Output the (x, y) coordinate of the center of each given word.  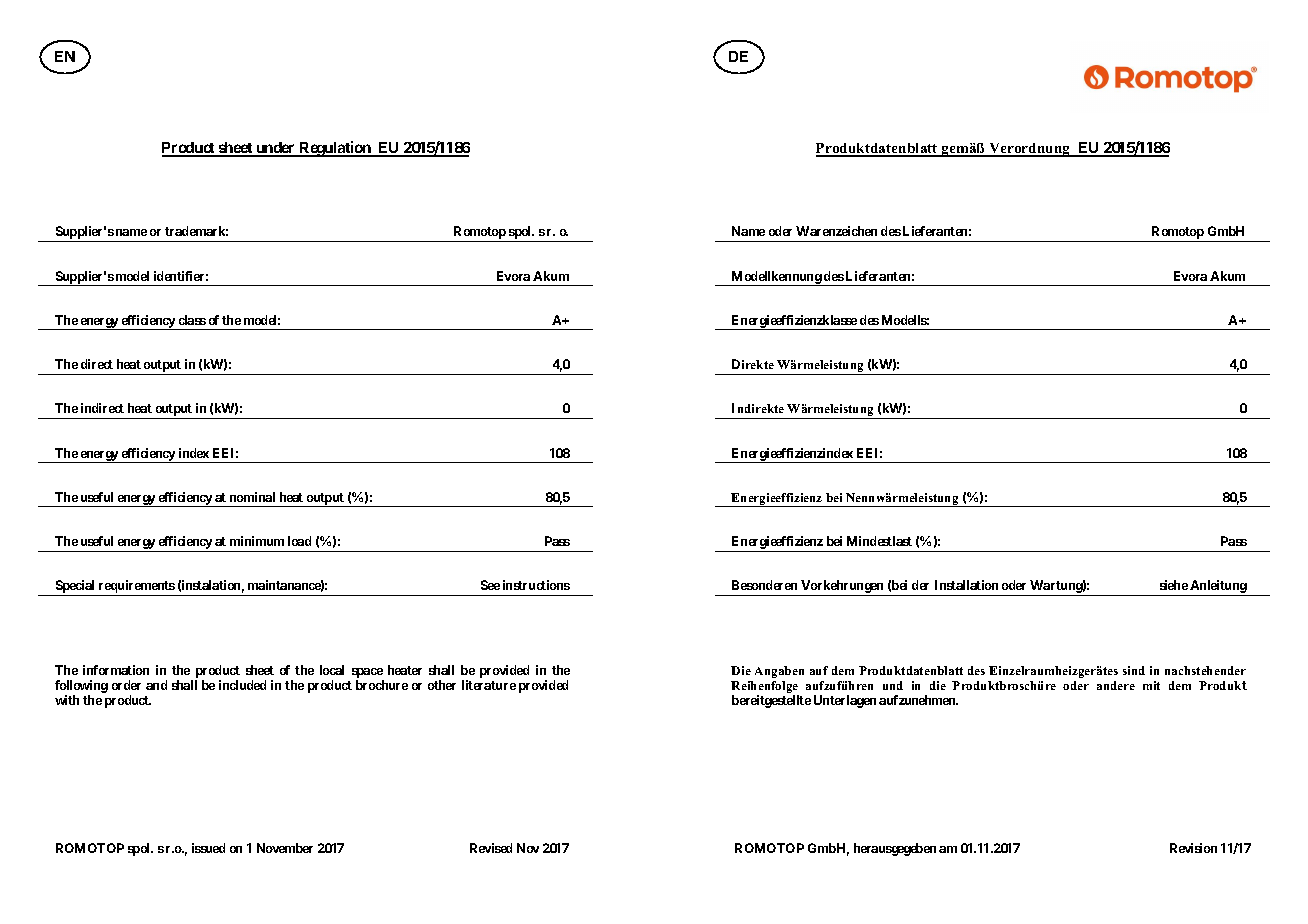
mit (1151, 685)
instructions (536, 585)
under (276, 149)
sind (1134, 670)
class (192, 320)
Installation (966, 585)
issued (208, 848)
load (299, 541)
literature (489, 685)
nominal (252, 497)
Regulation (335, 149)
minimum (257, 541)
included (242, 685)
